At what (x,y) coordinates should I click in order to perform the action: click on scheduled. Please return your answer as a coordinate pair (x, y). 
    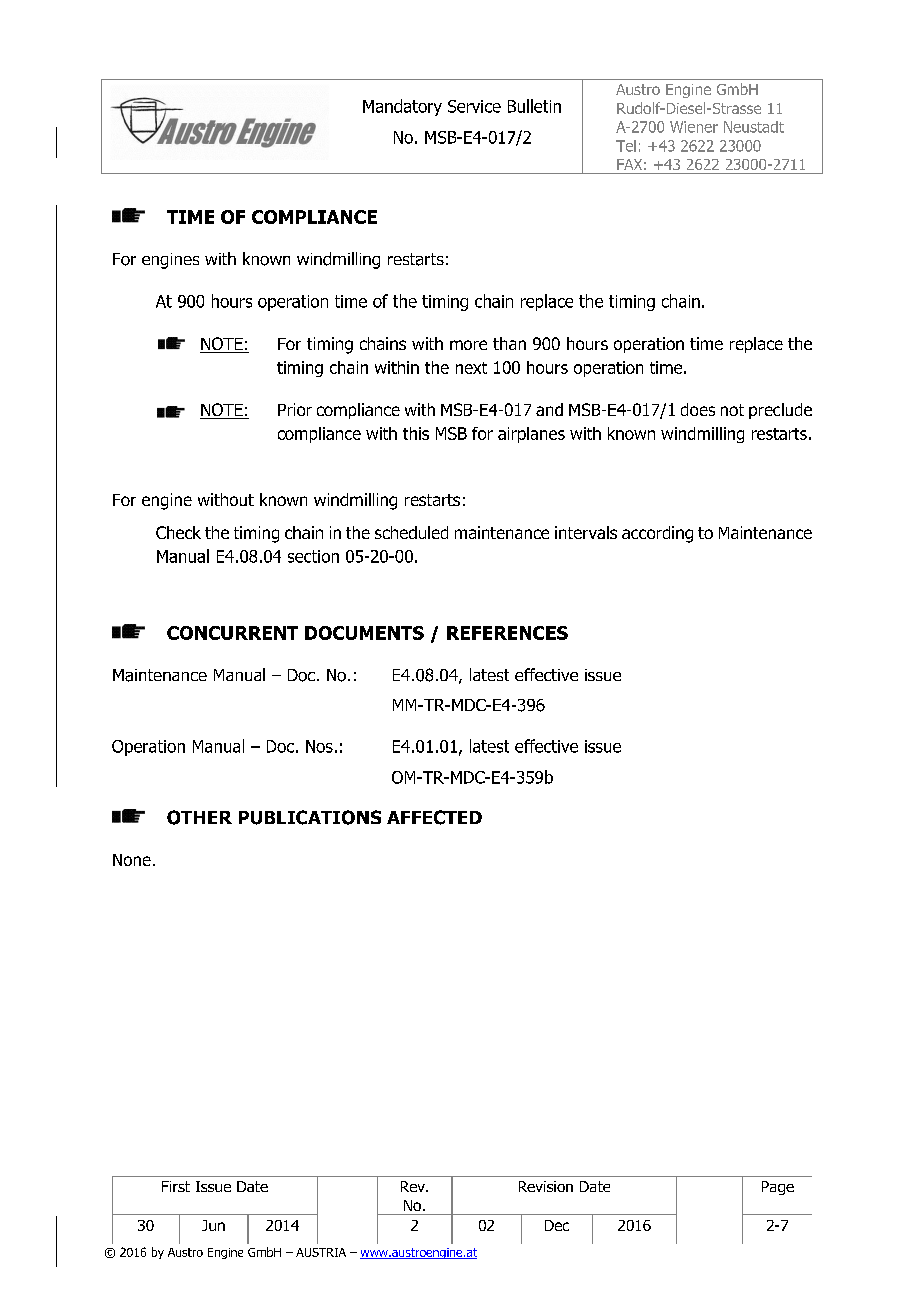
    Looking at the image, I should click on (411, 532).
